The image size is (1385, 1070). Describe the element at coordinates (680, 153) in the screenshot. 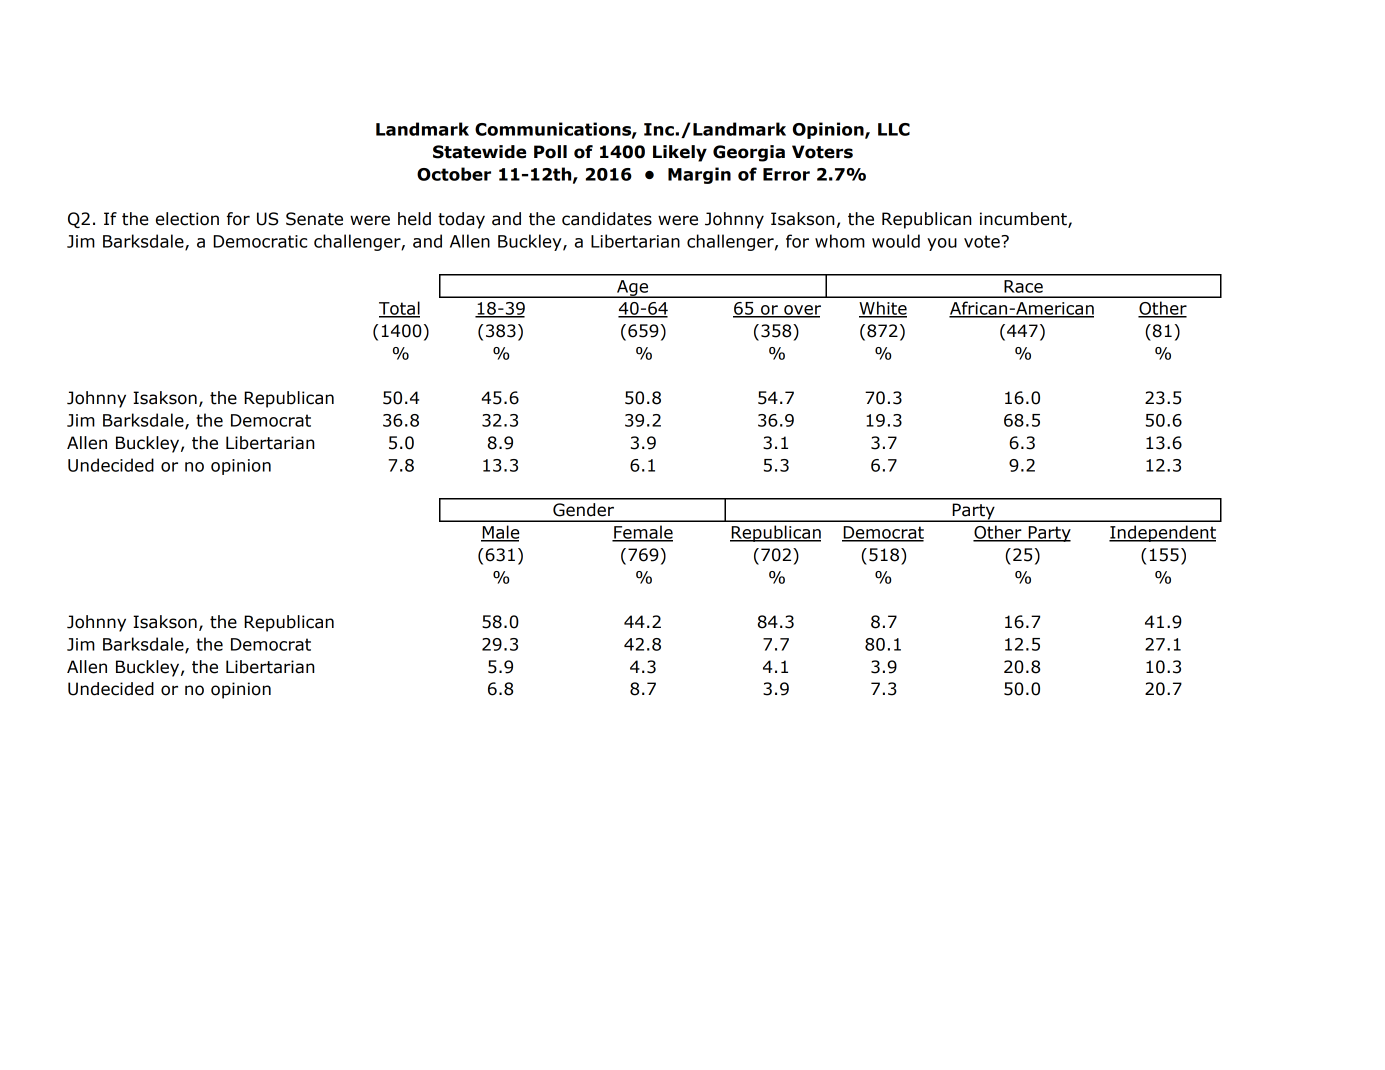

I see `Likely` at that location.
